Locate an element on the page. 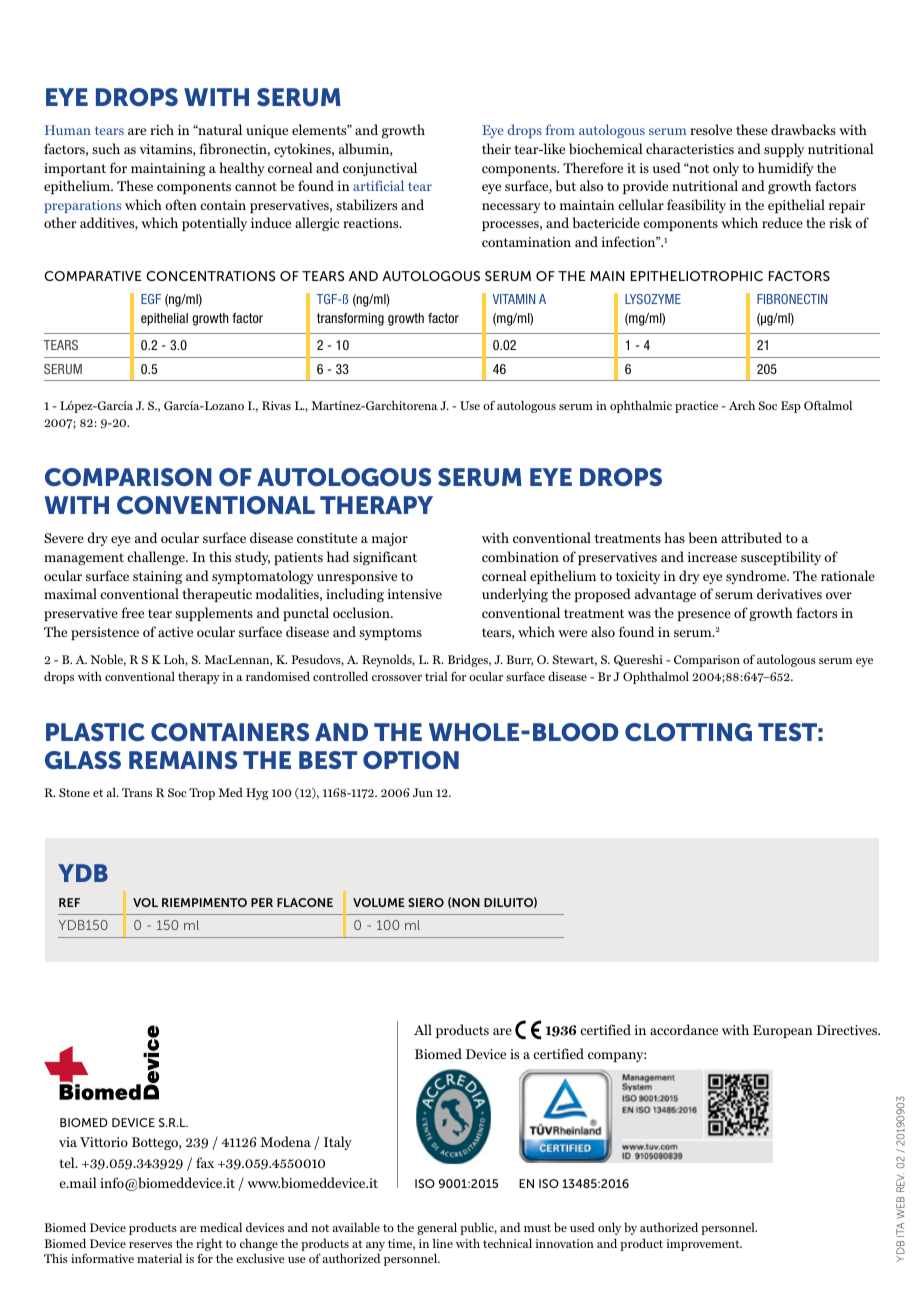  general is located at coordinates (437, 1228).
